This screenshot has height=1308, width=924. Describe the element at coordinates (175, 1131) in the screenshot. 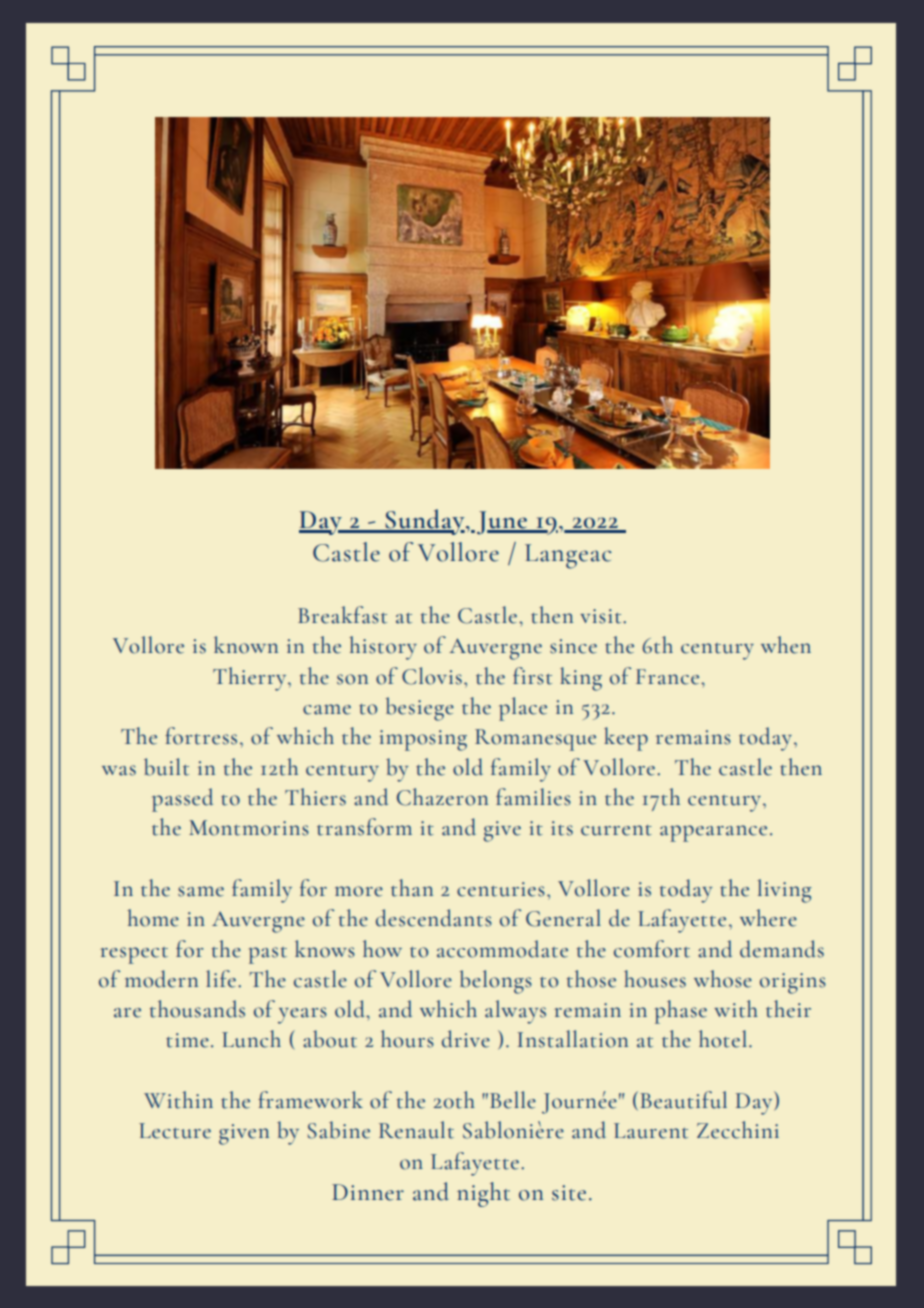

I see `Lecture` at that location.
